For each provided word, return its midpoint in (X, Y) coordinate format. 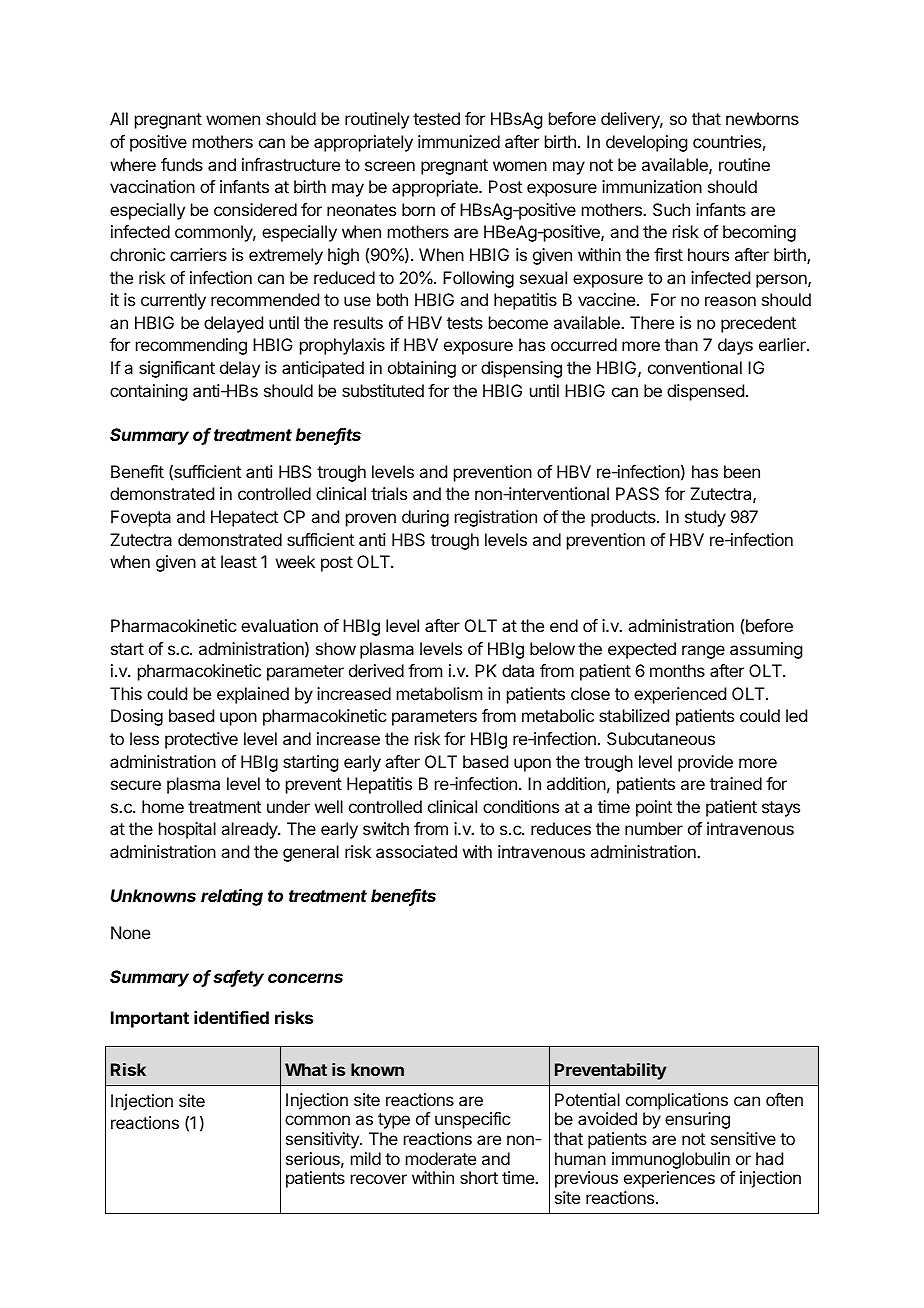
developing (646, 143)
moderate (441, 1158)
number (654, 828)
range (703, 652)
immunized (459, 141)
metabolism (439, 693)
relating (232, 897)
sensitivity (323, 1140)
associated (416, 851)
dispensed (705, 392)
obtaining (422, 369)
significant (177, 369)
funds (182, 164)
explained (253, 695)
